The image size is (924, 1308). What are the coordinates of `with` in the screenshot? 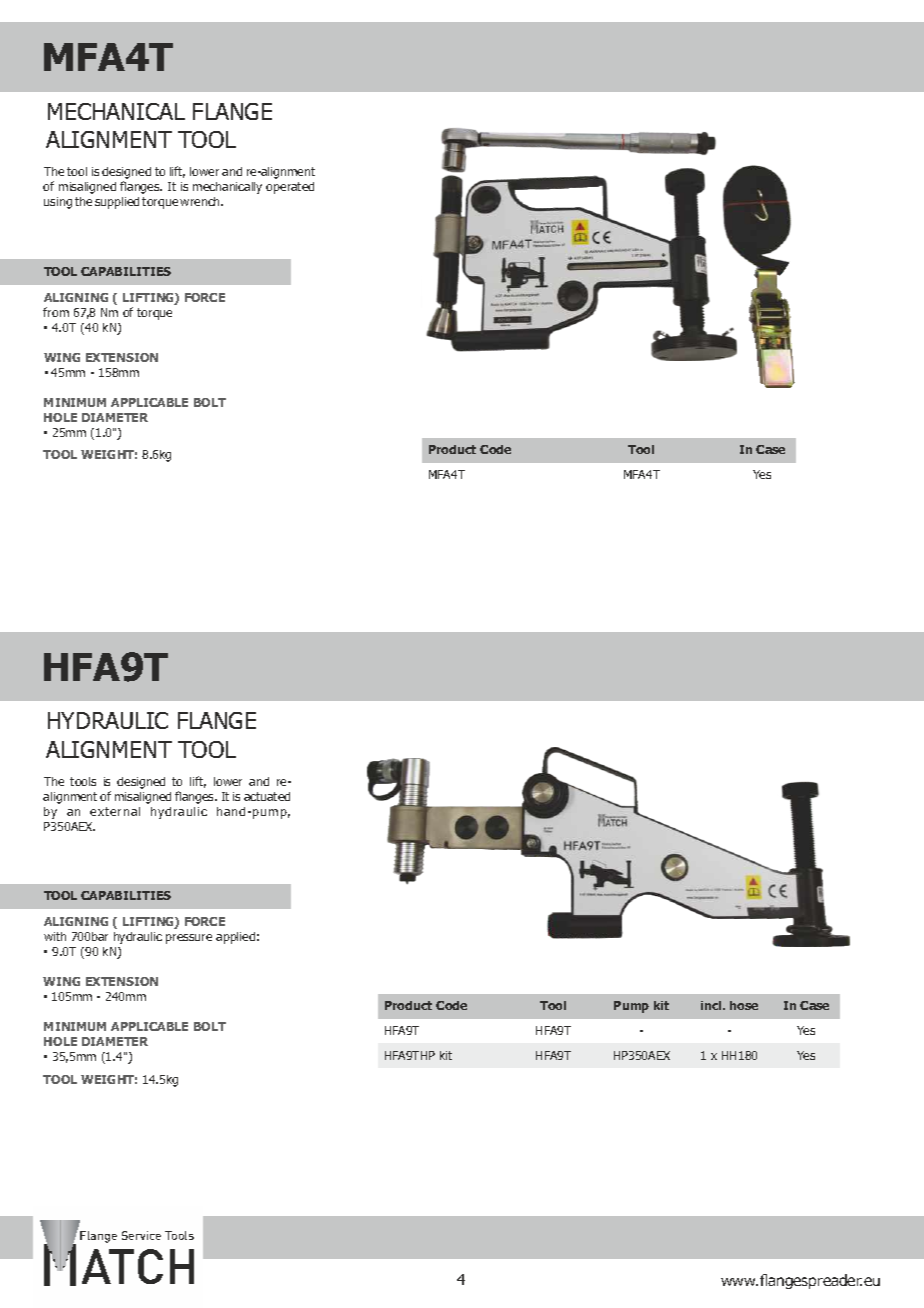 It's located at (55, 936).
